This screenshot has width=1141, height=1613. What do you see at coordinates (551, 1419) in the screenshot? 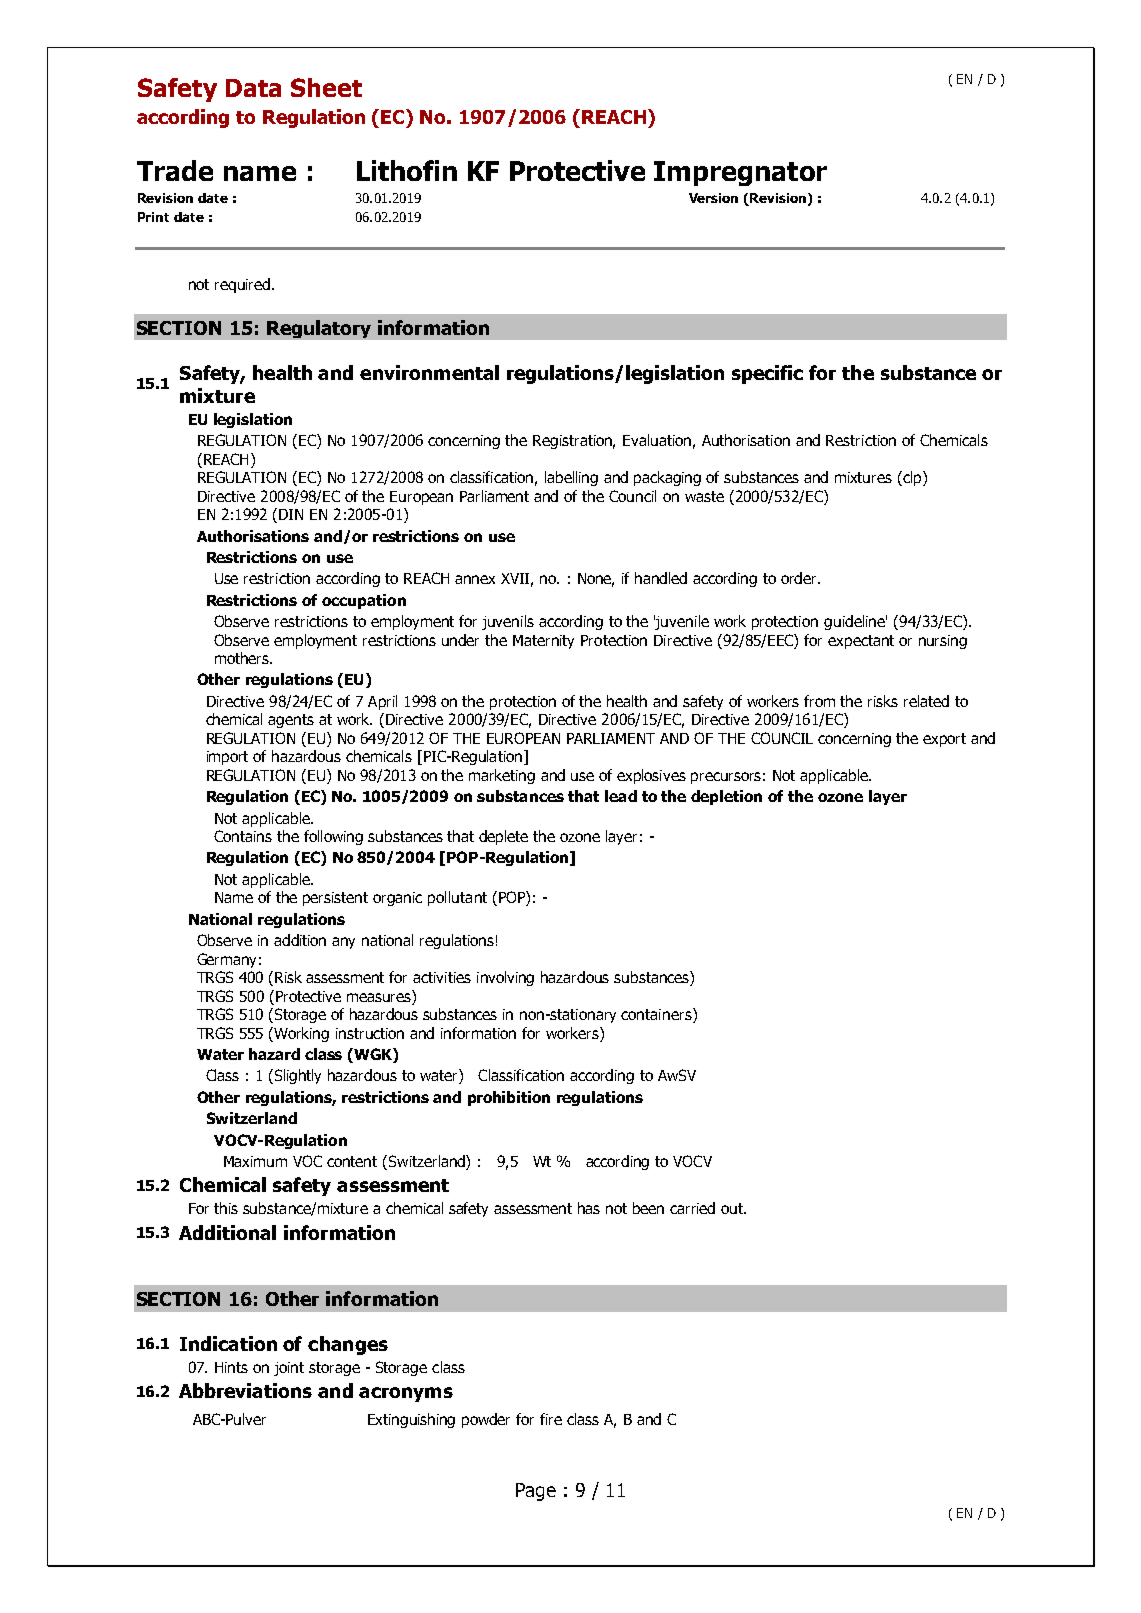
I see `fire` at bounding box center [551, 1419].
